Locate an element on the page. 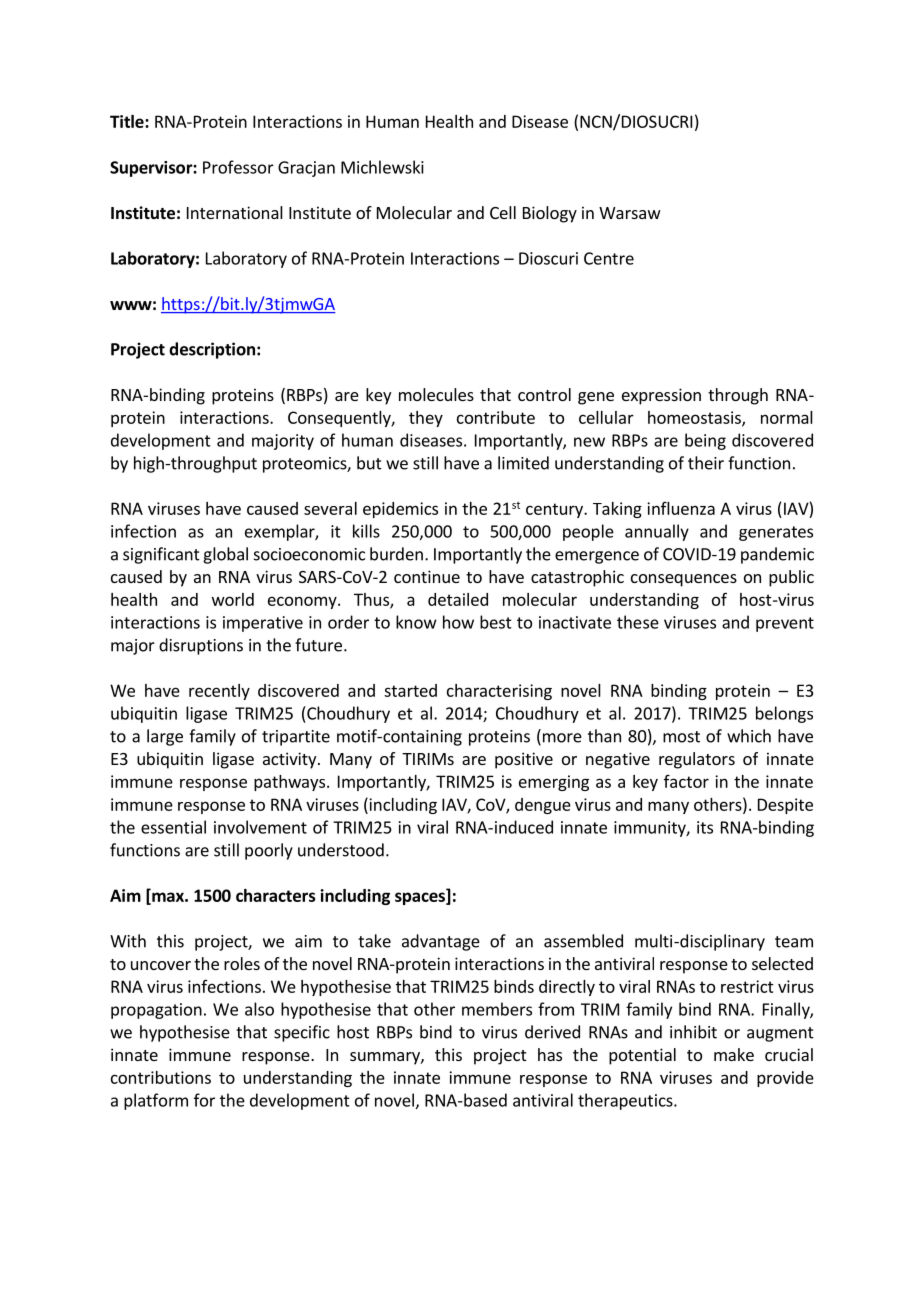 This page has height=1308, width=924. limited is located at coordinates (523, 463).
